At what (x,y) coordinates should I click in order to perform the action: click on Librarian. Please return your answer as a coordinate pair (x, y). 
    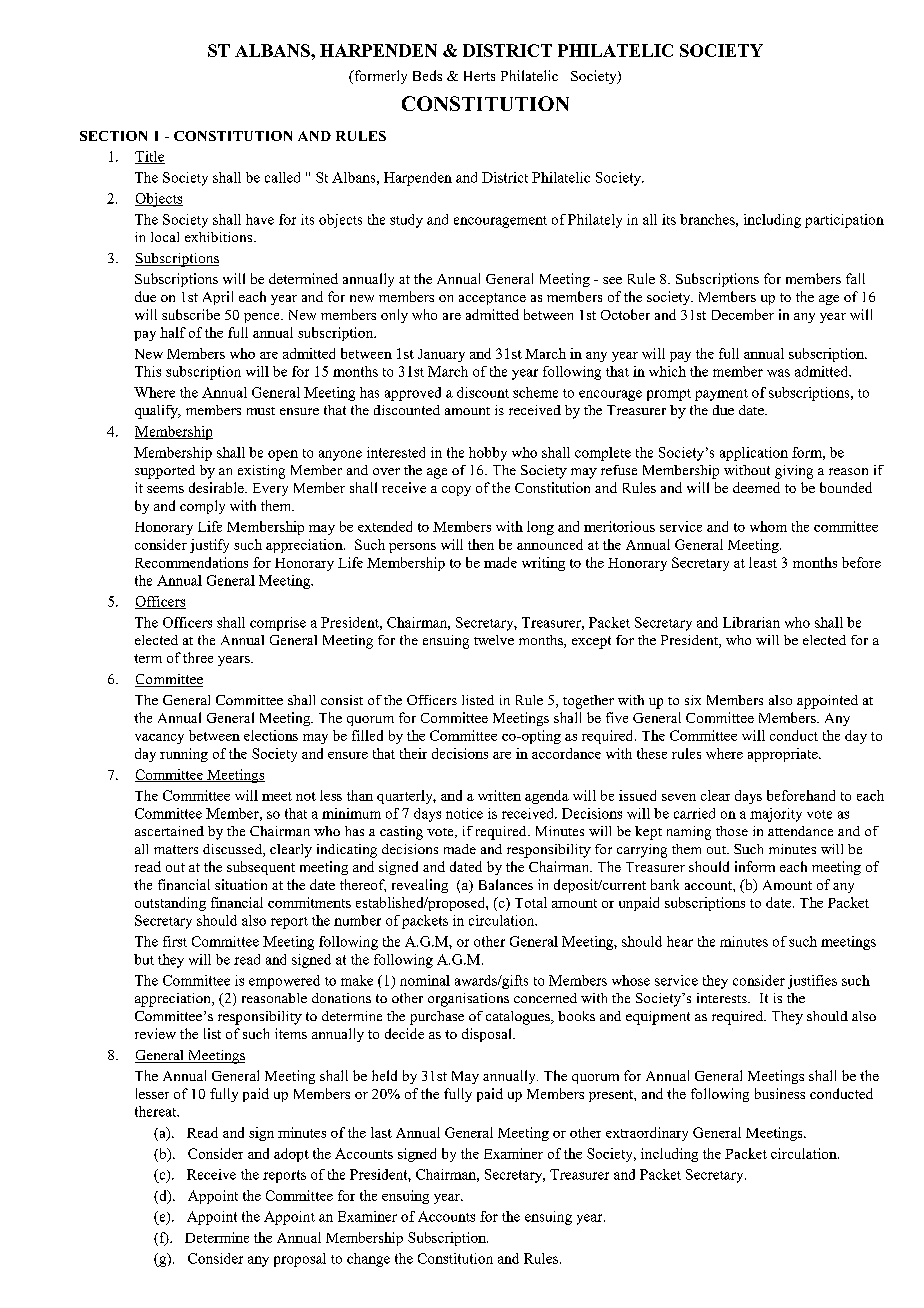
    Looking at the image, I should click on (751, 622).
